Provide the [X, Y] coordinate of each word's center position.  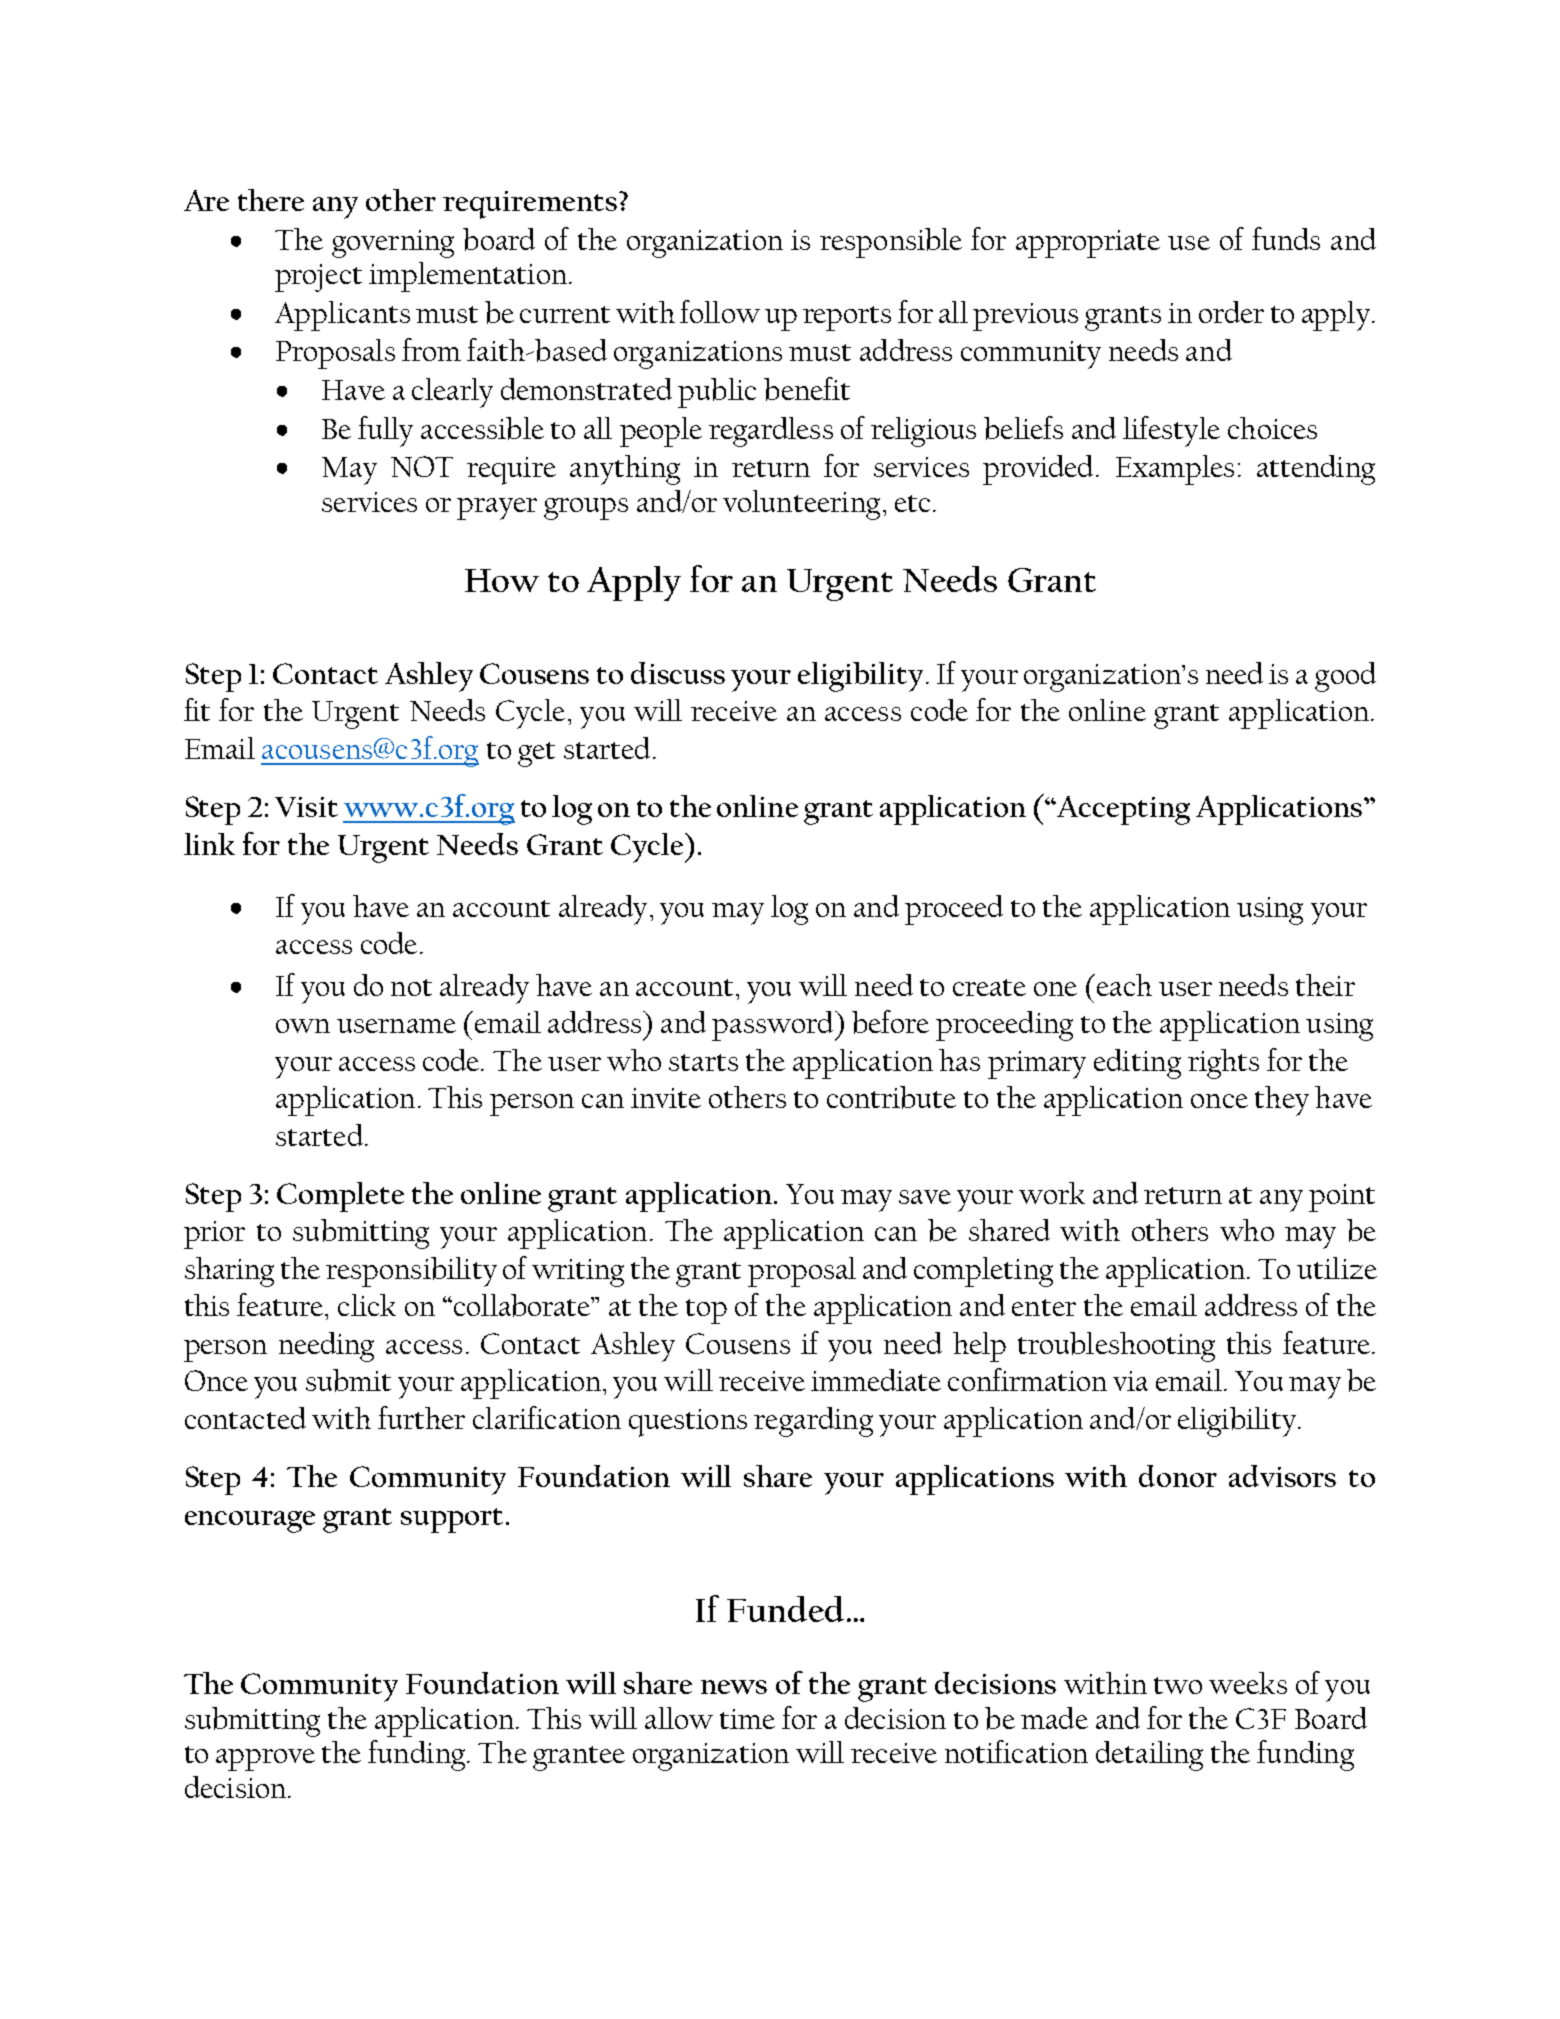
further [421, 1417]
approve [265, 1760]
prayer [497, 509]
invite [666, 1098]
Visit [306, 807]
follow [720, 311]
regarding [813, 1422]
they [1282, 1101]
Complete [340, 1197]
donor [1178, 1476]
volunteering [801, 505]
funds [1286, 238]
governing [393, 244]
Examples [1175, 470]
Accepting [1122, 810]
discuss [678, 673]
